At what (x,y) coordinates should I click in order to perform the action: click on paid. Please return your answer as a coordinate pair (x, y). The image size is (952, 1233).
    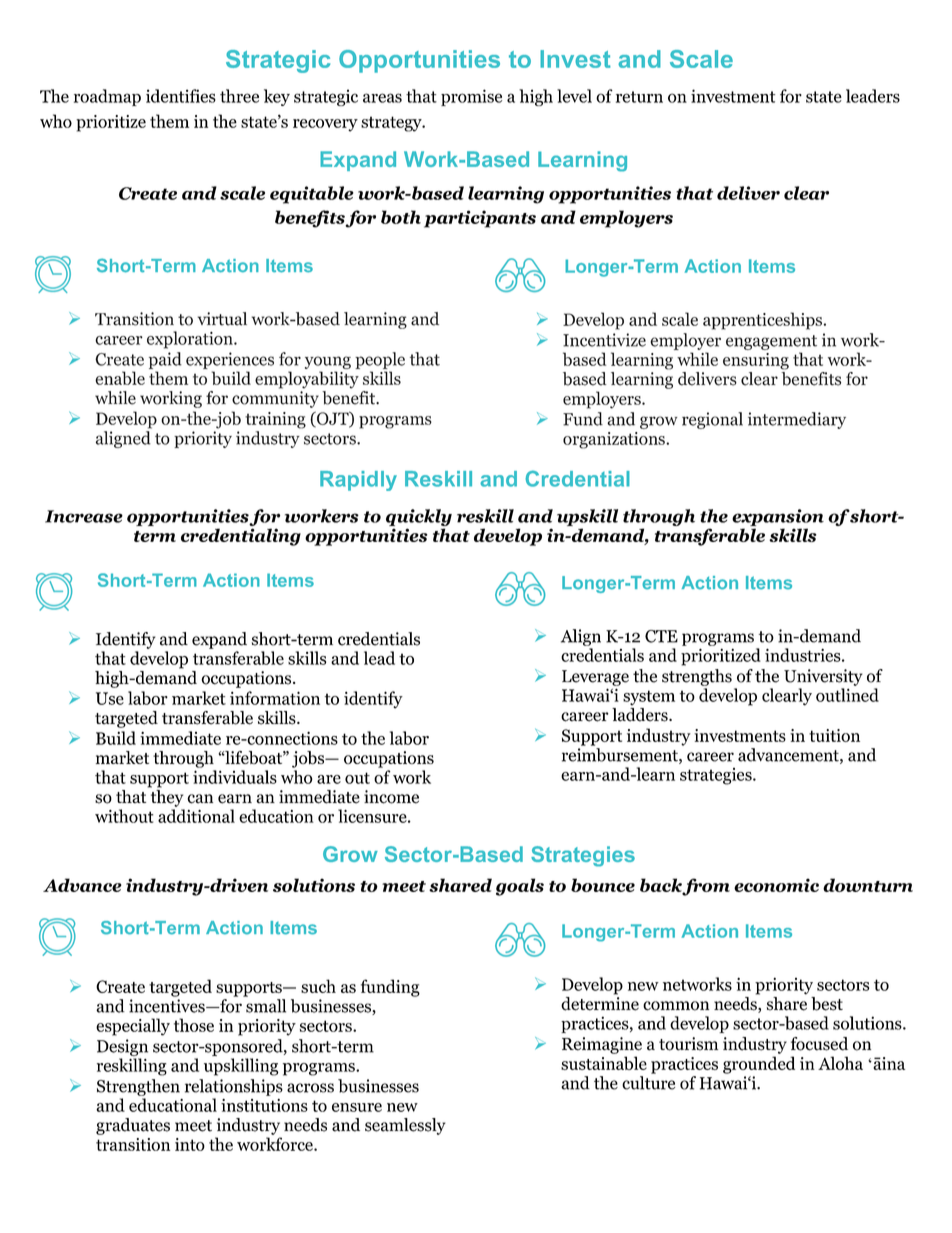
    Looking at the image, I should click on (165, 360).
